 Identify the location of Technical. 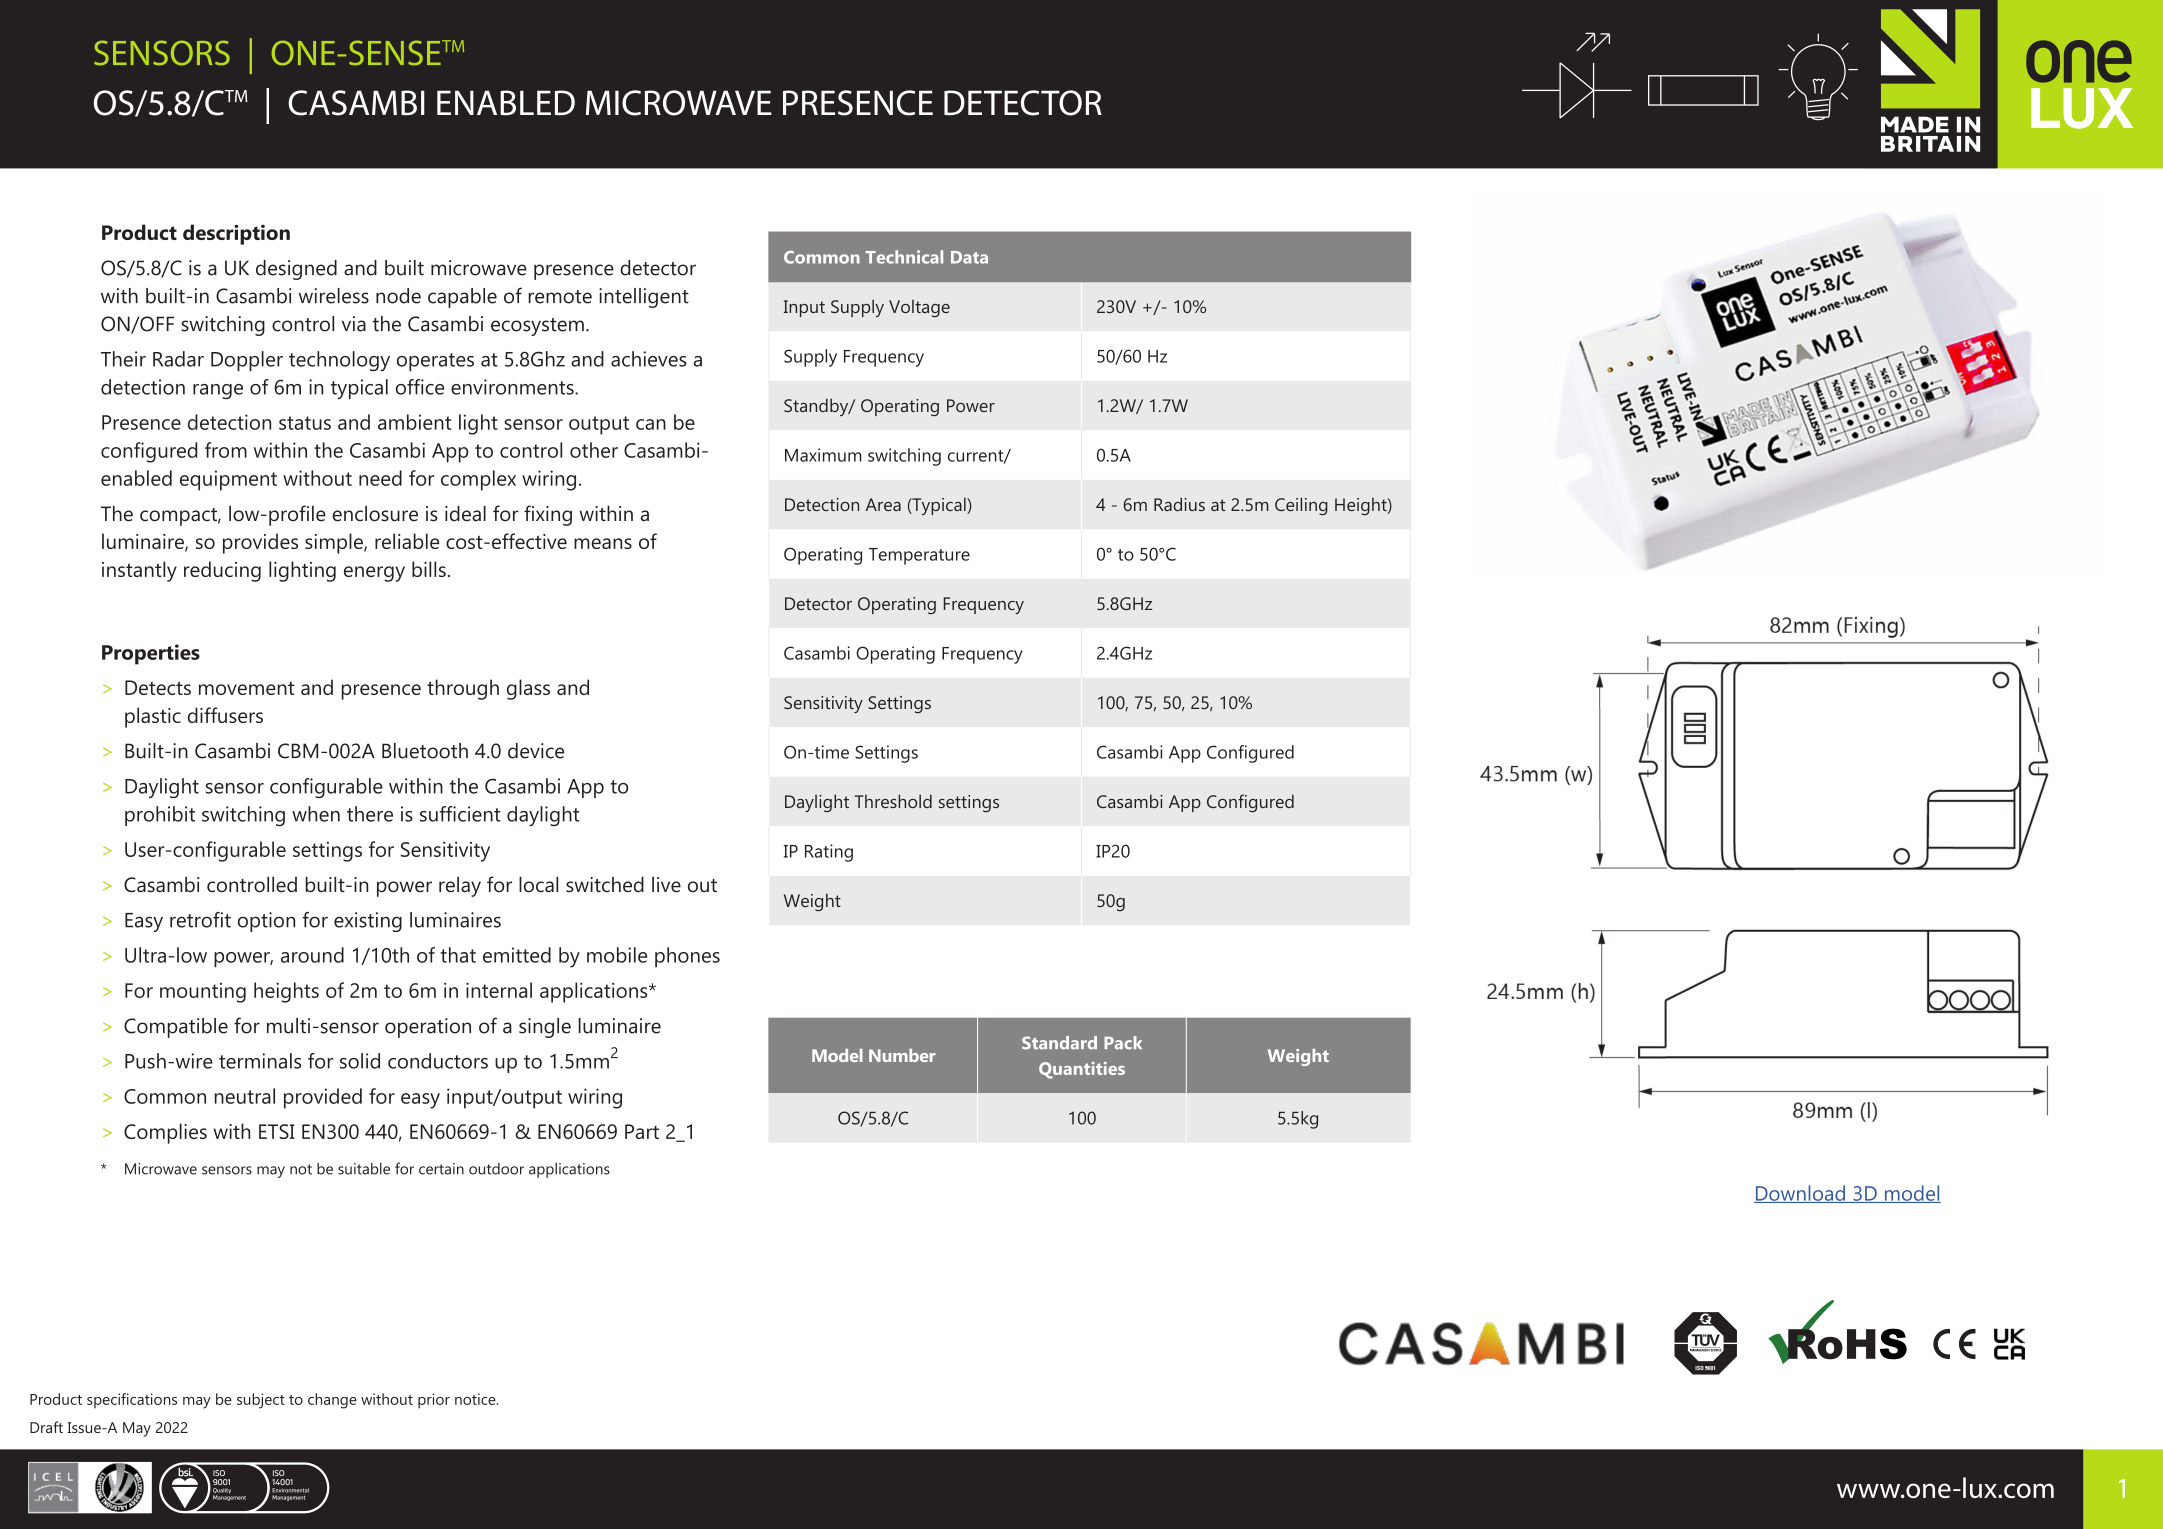
(904, 257).
